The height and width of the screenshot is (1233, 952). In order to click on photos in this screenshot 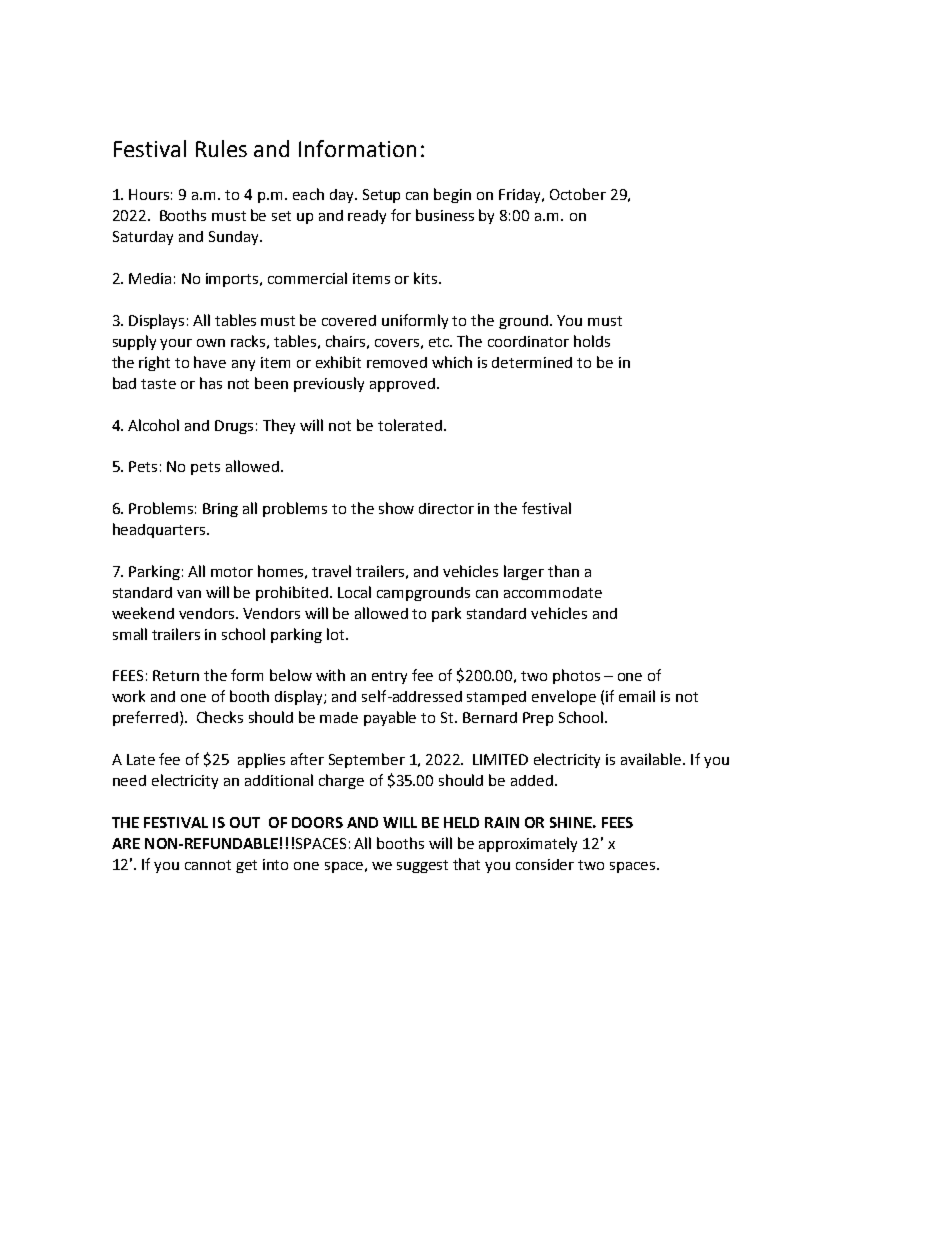, I will do `click(576, 676)`.
